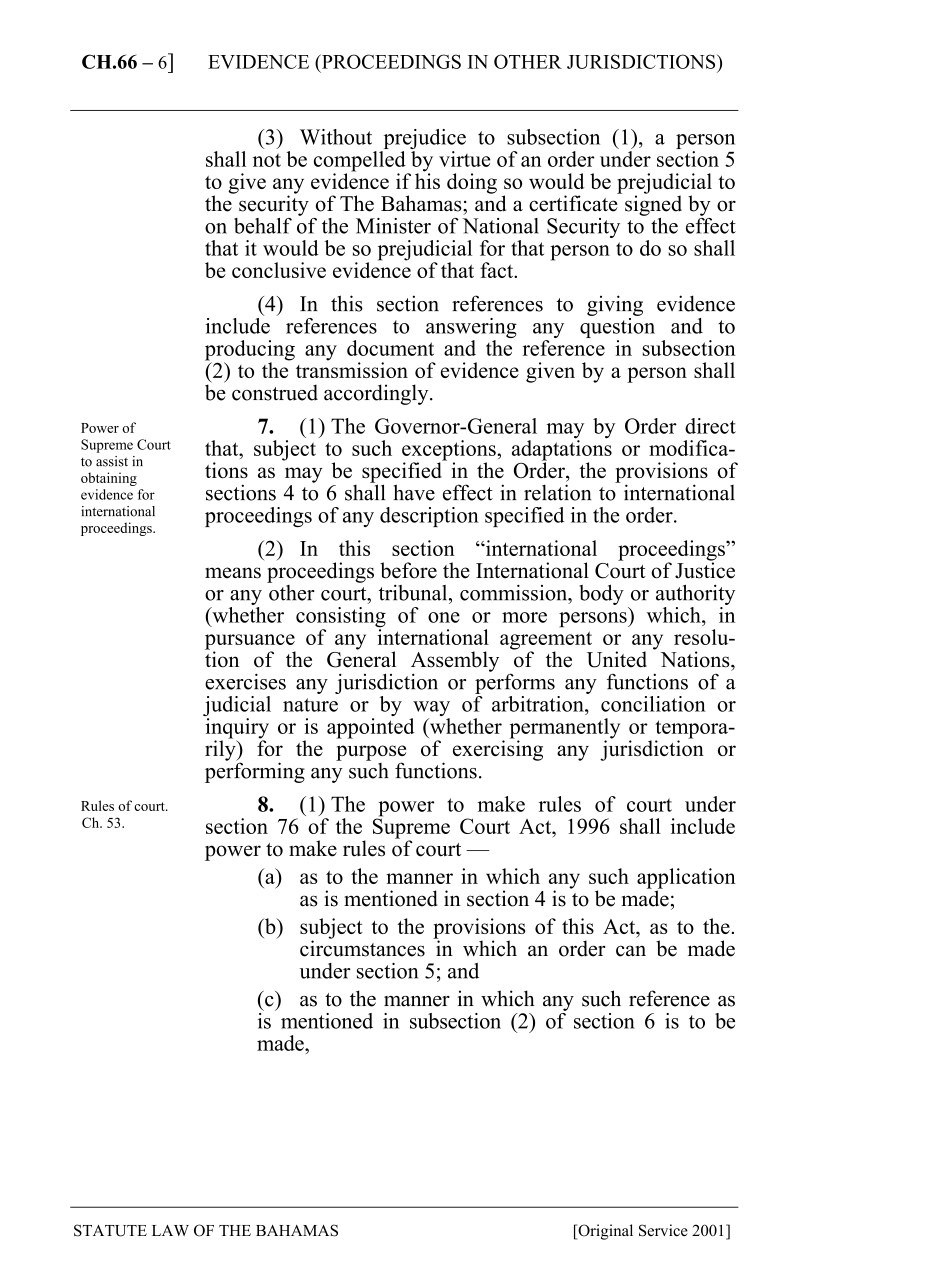 This screenshot has height=1288, width=945. I want to click on assist, so click(112, 461).
